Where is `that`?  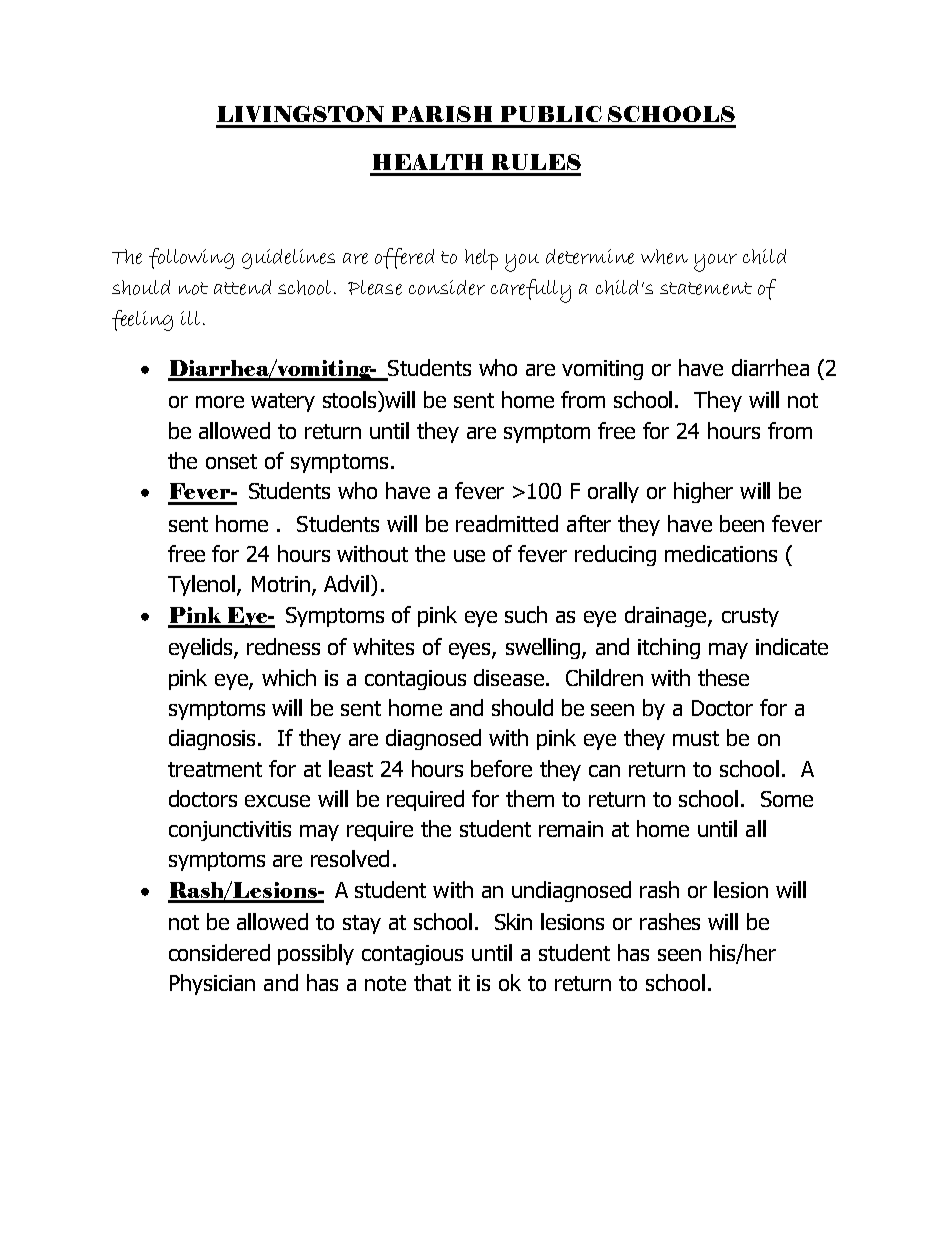 that is located at coordinates (432, 982).
